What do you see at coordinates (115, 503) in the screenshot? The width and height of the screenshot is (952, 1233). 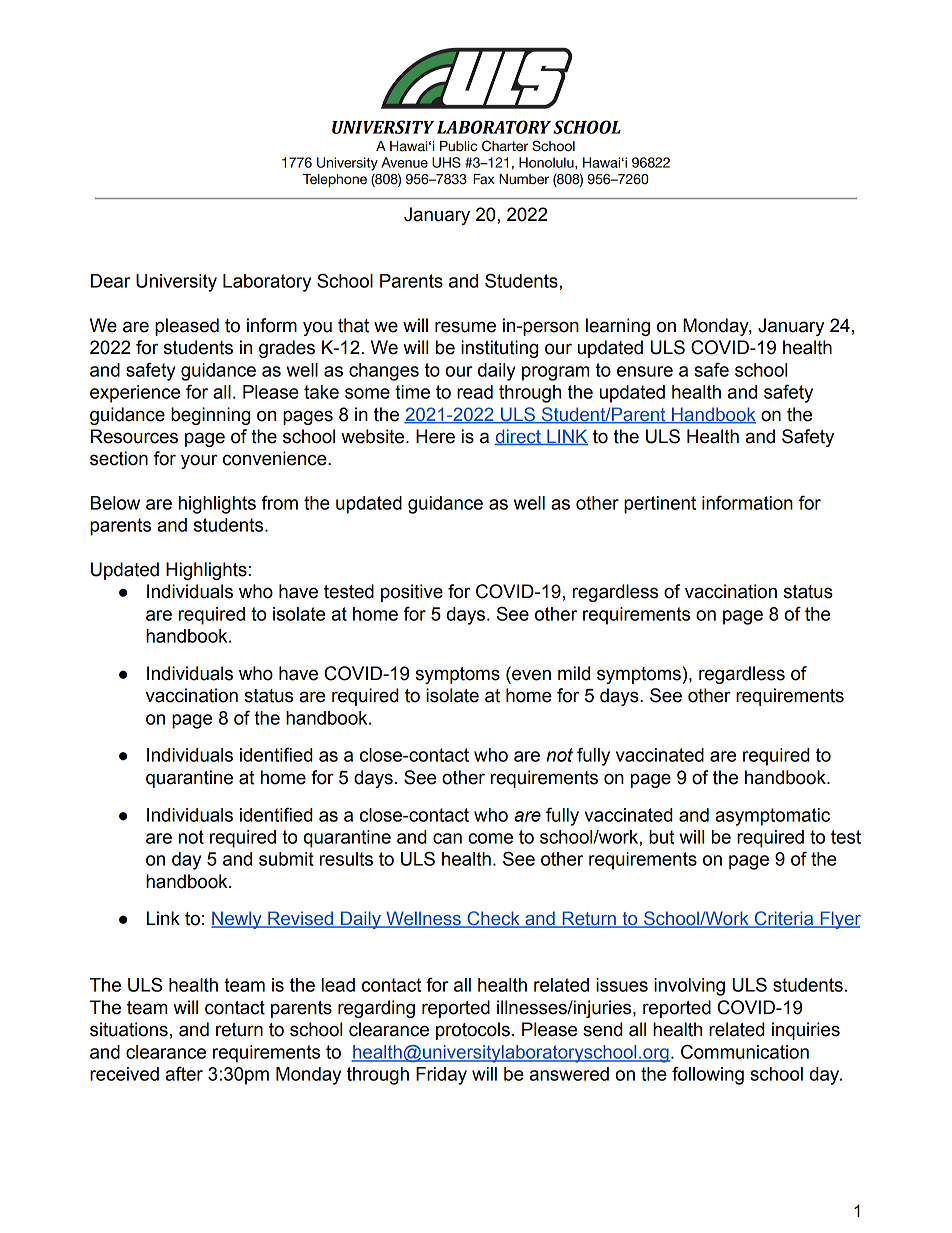 I see `Below` at bounding box center [115, 503].
